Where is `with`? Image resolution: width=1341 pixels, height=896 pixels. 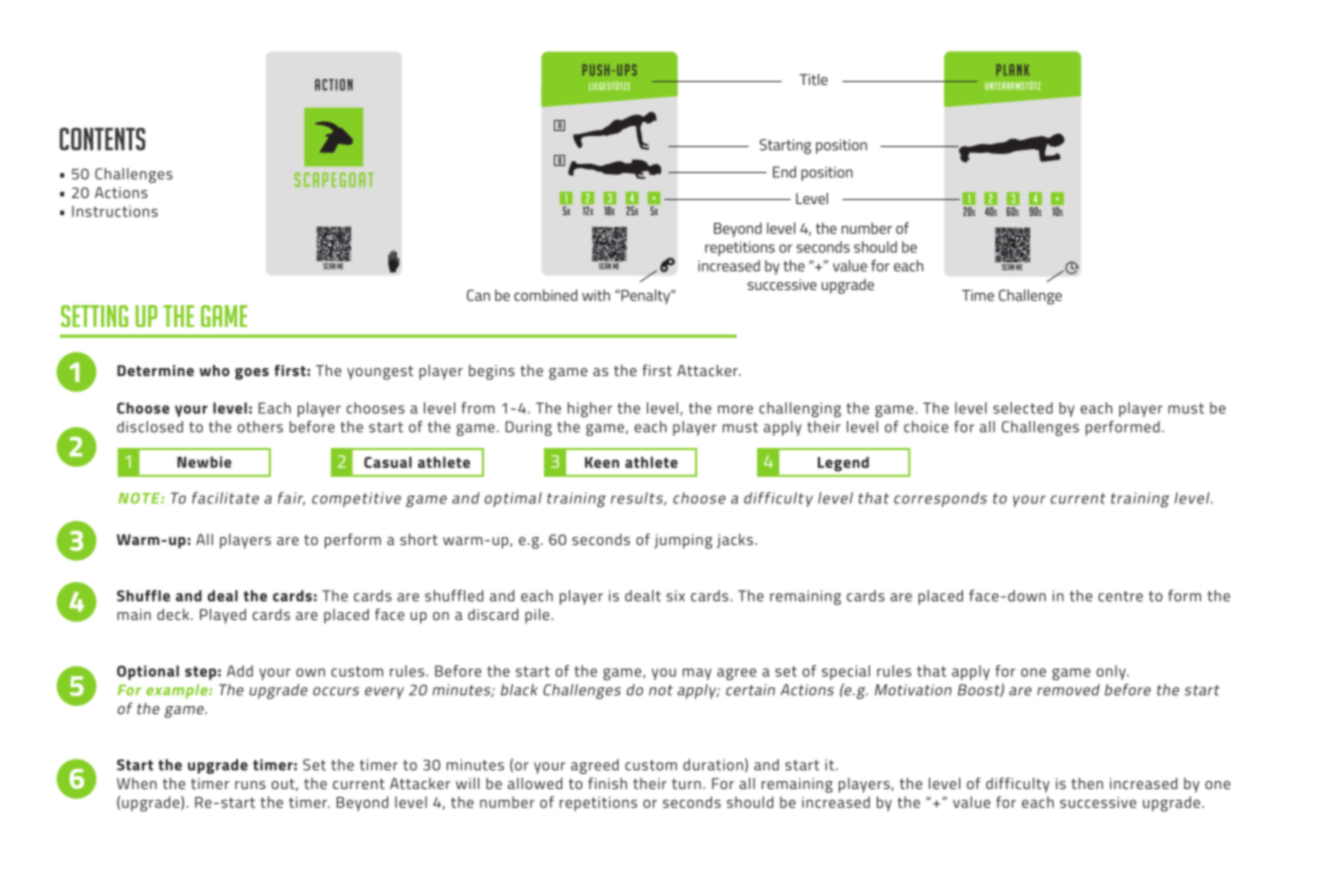 with is located at coordinates (596, 295).
